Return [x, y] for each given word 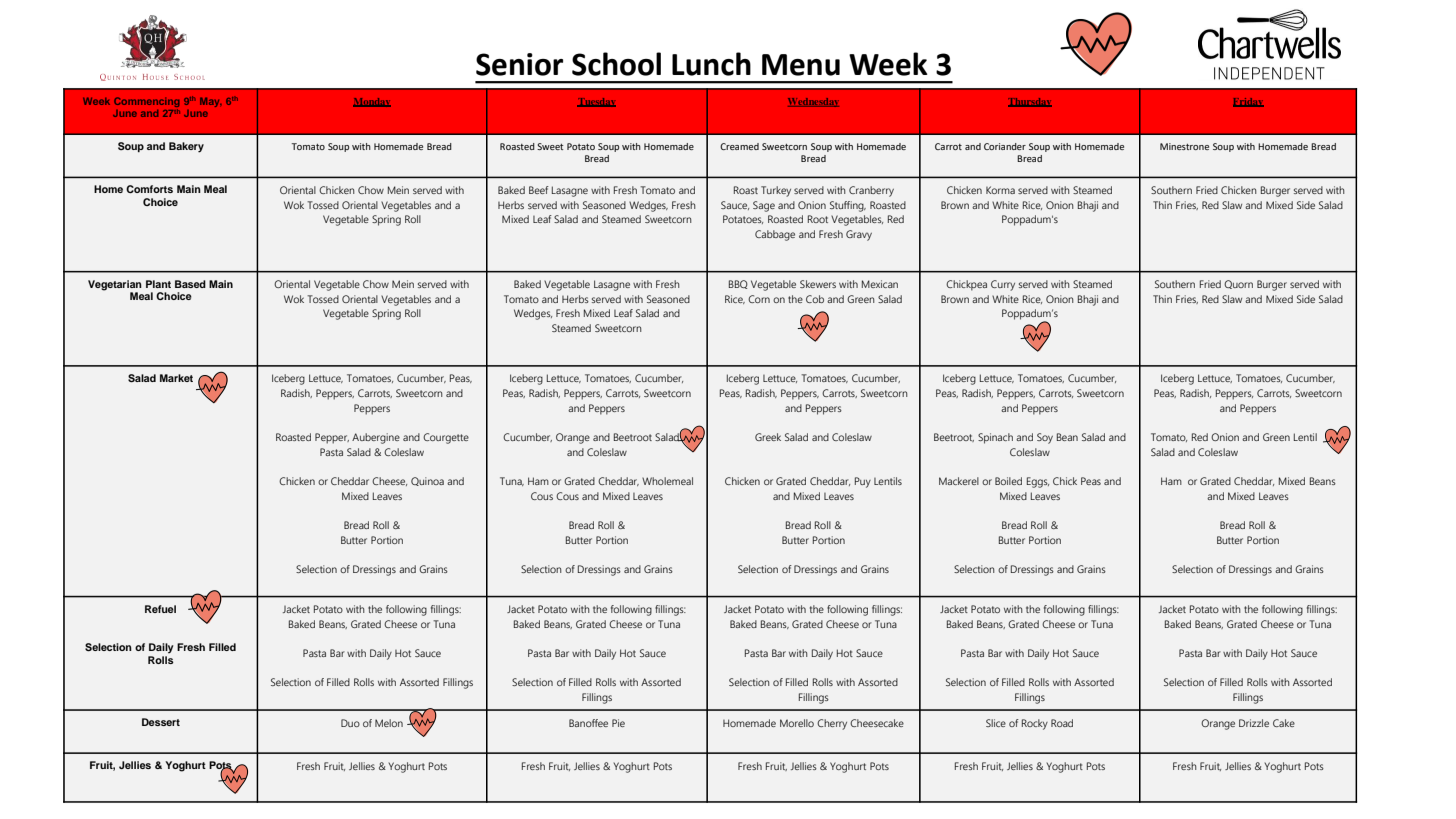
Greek [768, 437]
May [211, 102]
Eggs [1038, 482]
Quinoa [427, 481]
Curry [1003, 285]
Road [1062, 723]
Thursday [1030, 102]
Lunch [711, 64]
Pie [618, 723]
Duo [350, 723]
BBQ [738, 284]
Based [190, 284]
